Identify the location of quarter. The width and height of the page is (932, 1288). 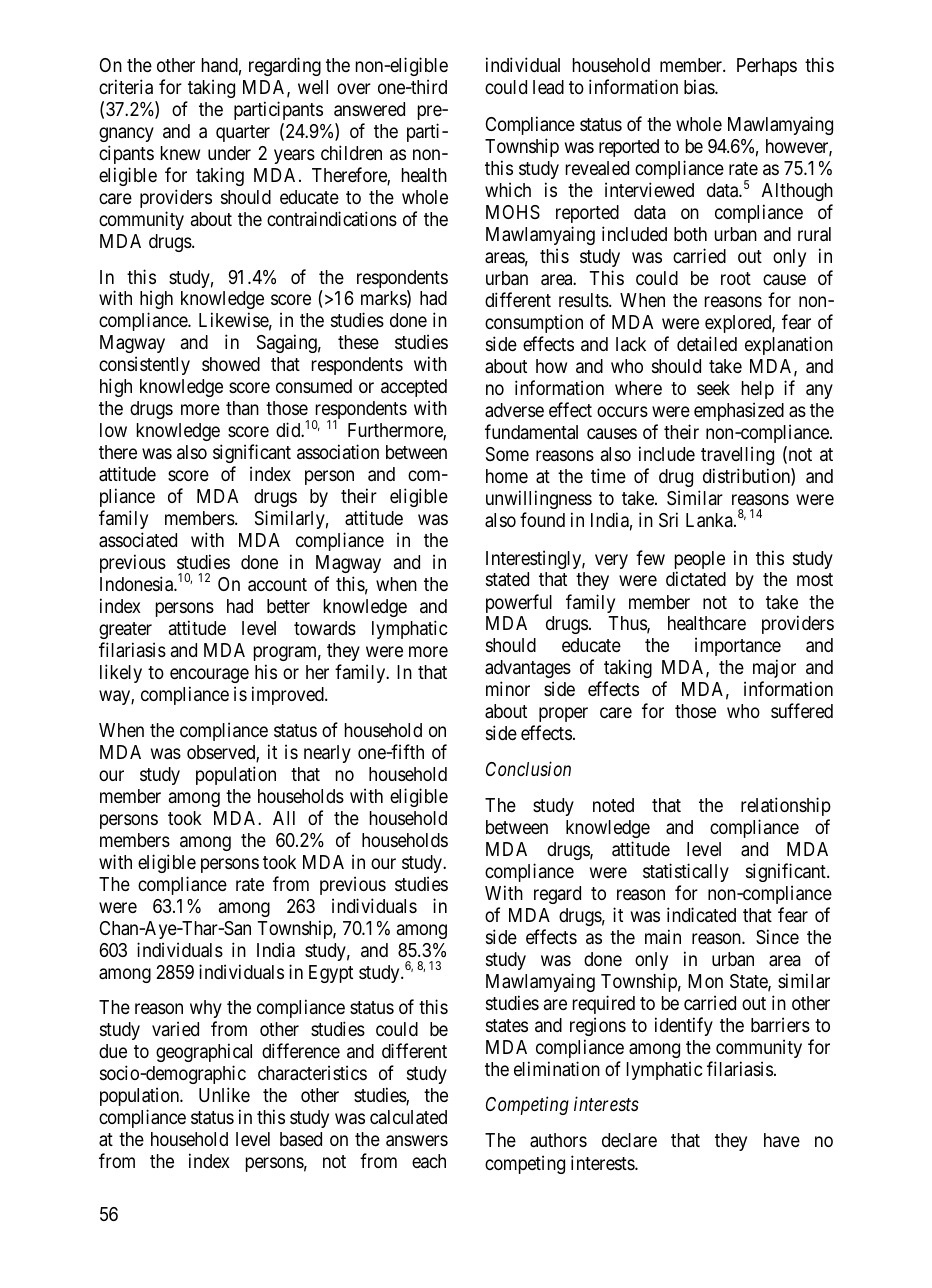
(243, 133).
